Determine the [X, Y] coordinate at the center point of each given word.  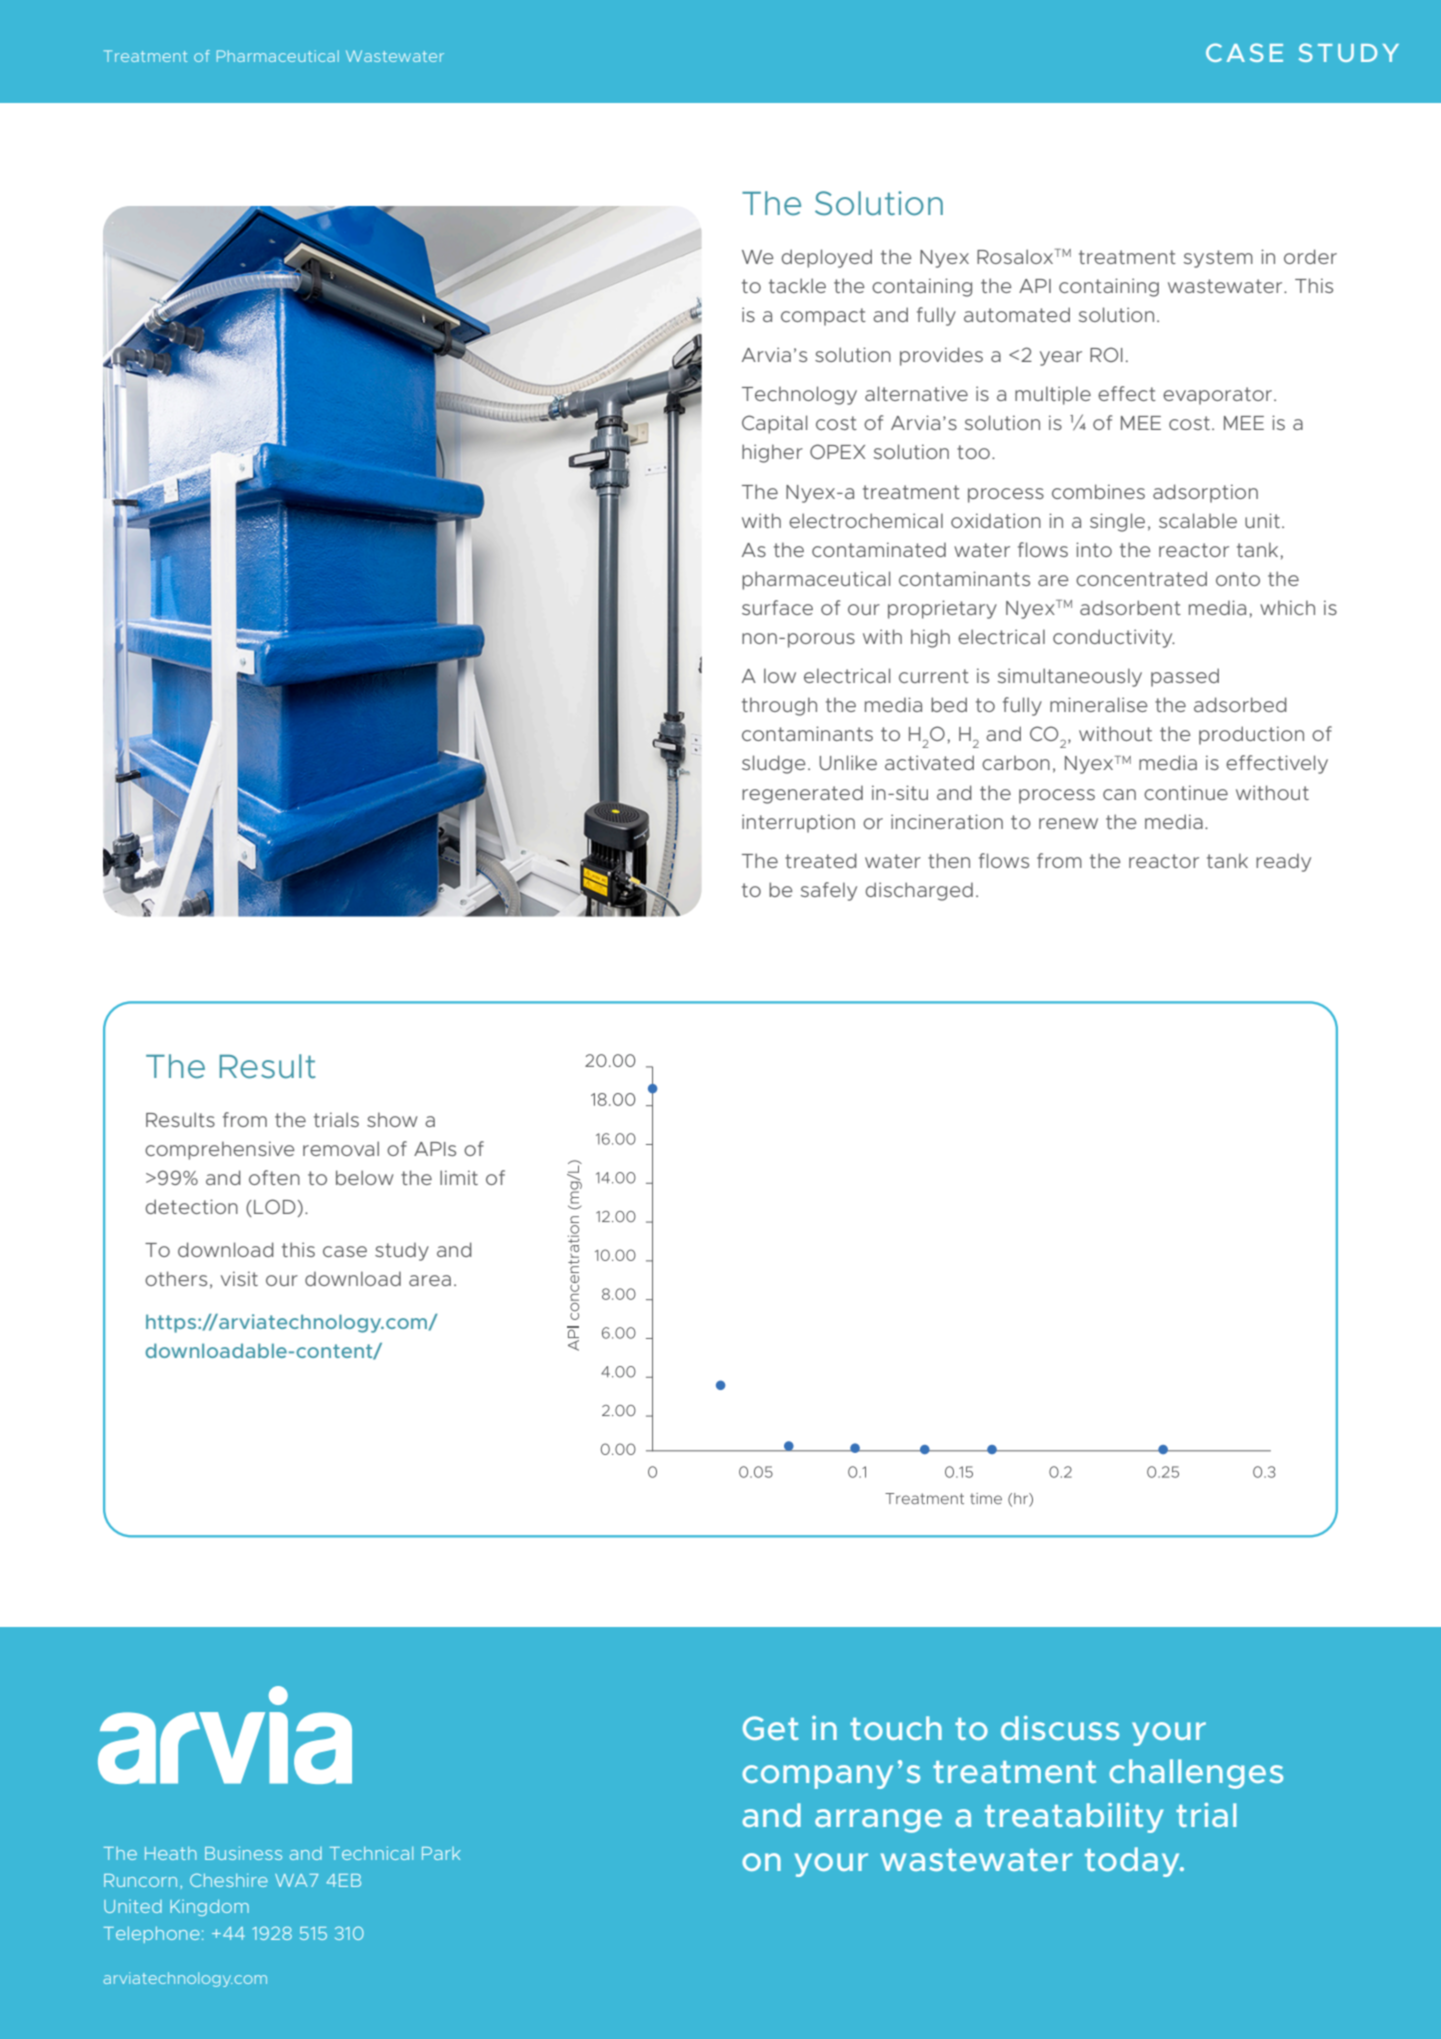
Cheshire [229, 1880]
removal [341, 1148]
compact [823, 317]
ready [1283, 862]
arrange [878, 1821]
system [1218, 259]
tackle [797, 285]
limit [459, 1177]
